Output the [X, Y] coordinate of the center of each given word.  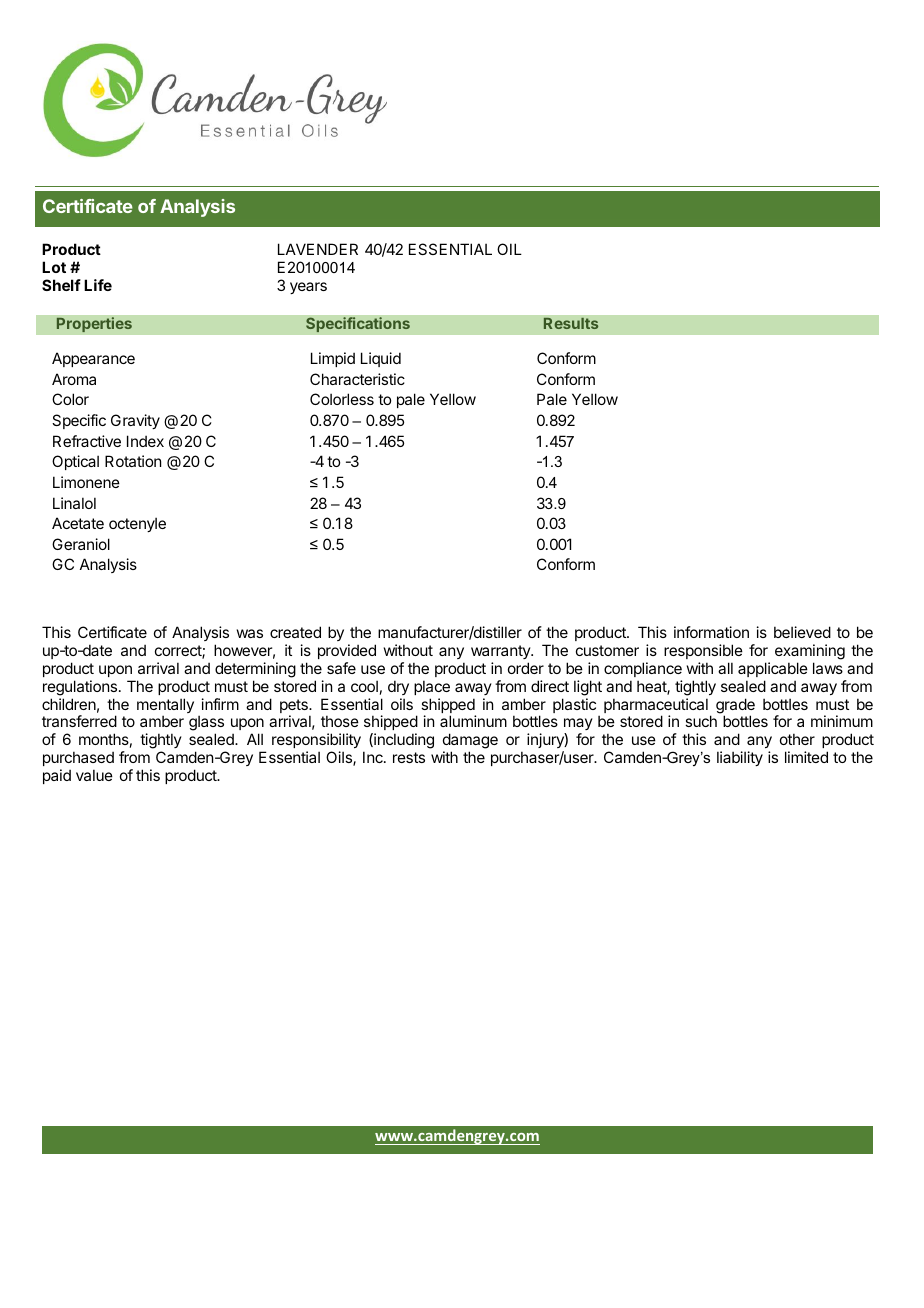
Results [571, 323]
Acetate [78, 523]
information [711, 632]
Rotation [133, 461]
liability [740, 758]
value [94, 775]
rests [409, 757]
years [308, 288]
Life [98, 285]
